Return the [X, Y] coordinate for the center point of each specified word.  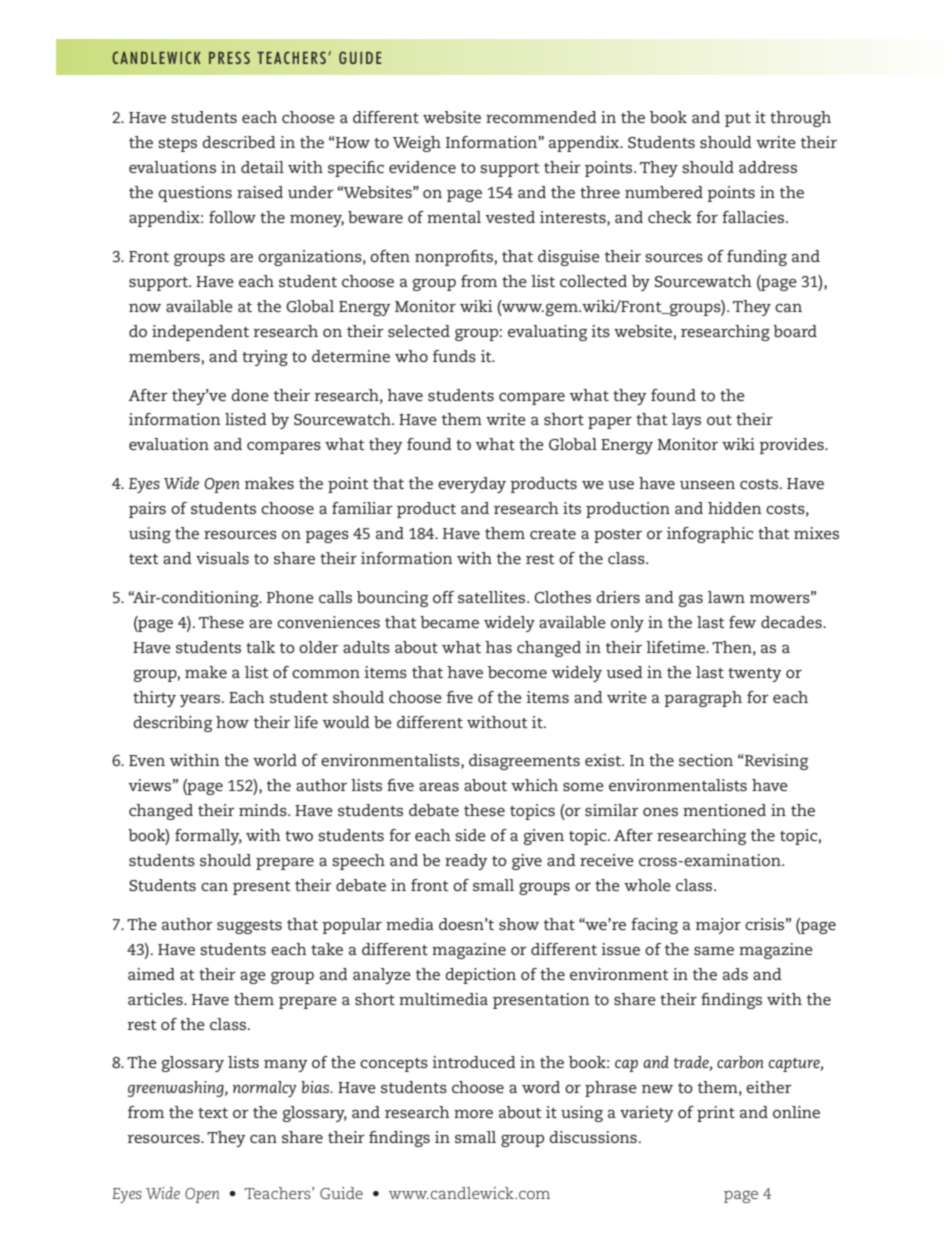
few [742, 622]
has [498, 647]
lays [686, 421]
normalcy [264, 1089]
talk [260, 647]
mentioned [724, 810]
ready [466, 862]
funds [454, 356]
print [716, 1114]
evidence [422, 167]
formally [208, 837]
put [738, 120]
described [239, 142]
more [473, 1114]
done [250, 395]
